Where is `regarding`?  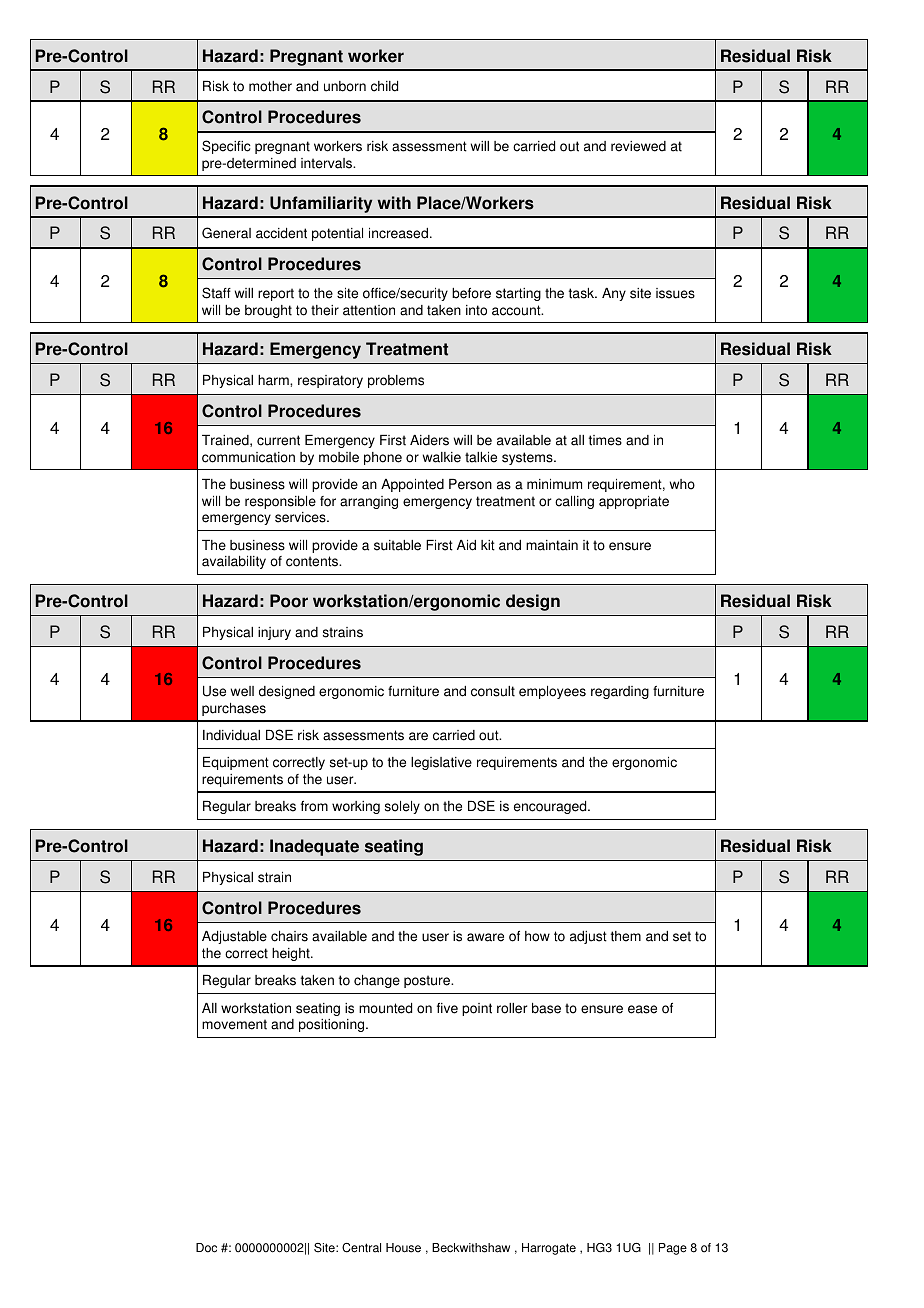
regarding is located at coordinates (620, 692).
